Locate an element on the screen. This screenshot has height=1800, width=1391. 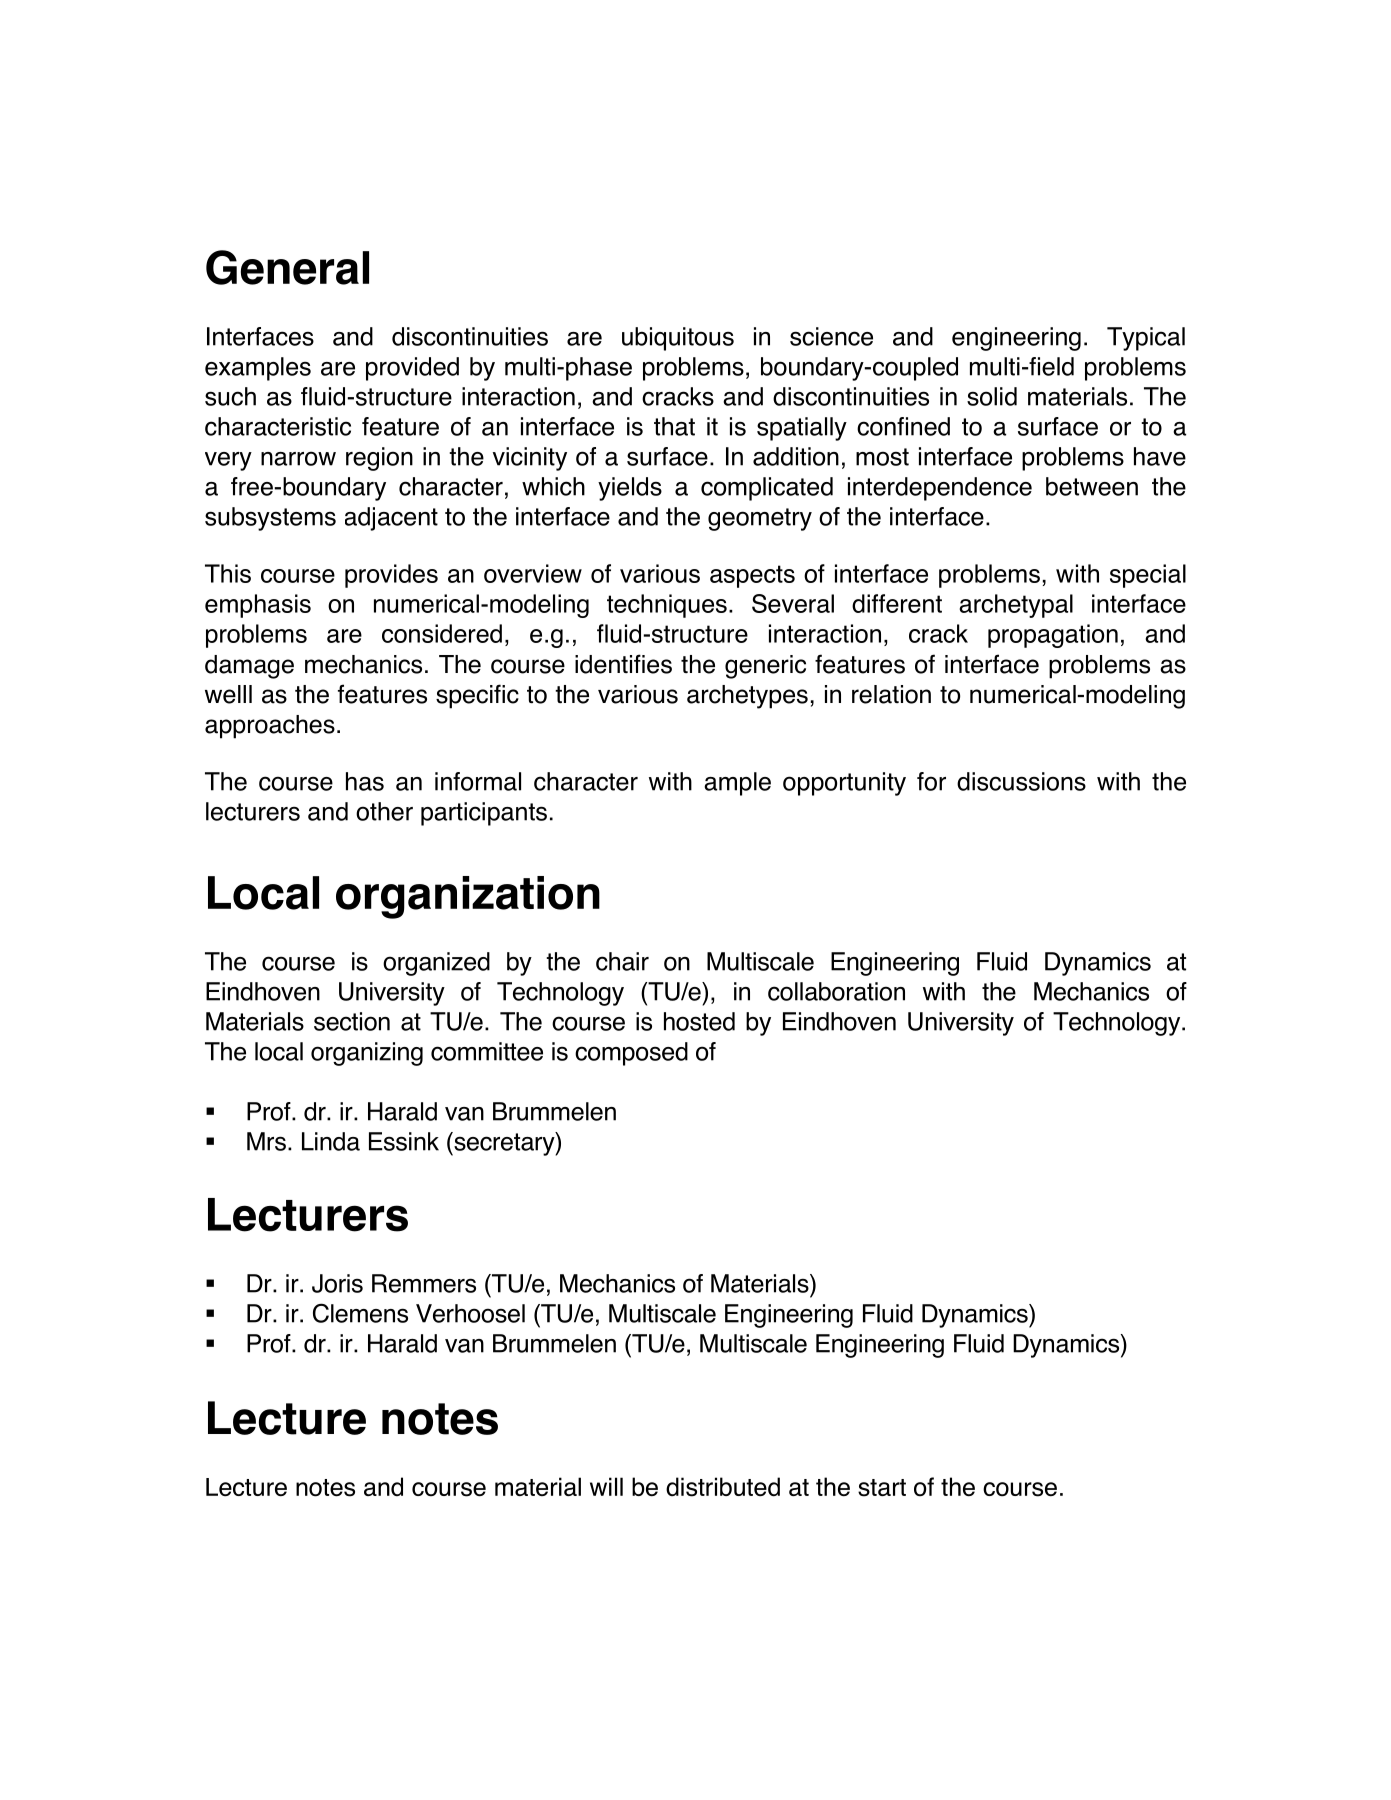
collaboration is located at coordinates (836, 991).
